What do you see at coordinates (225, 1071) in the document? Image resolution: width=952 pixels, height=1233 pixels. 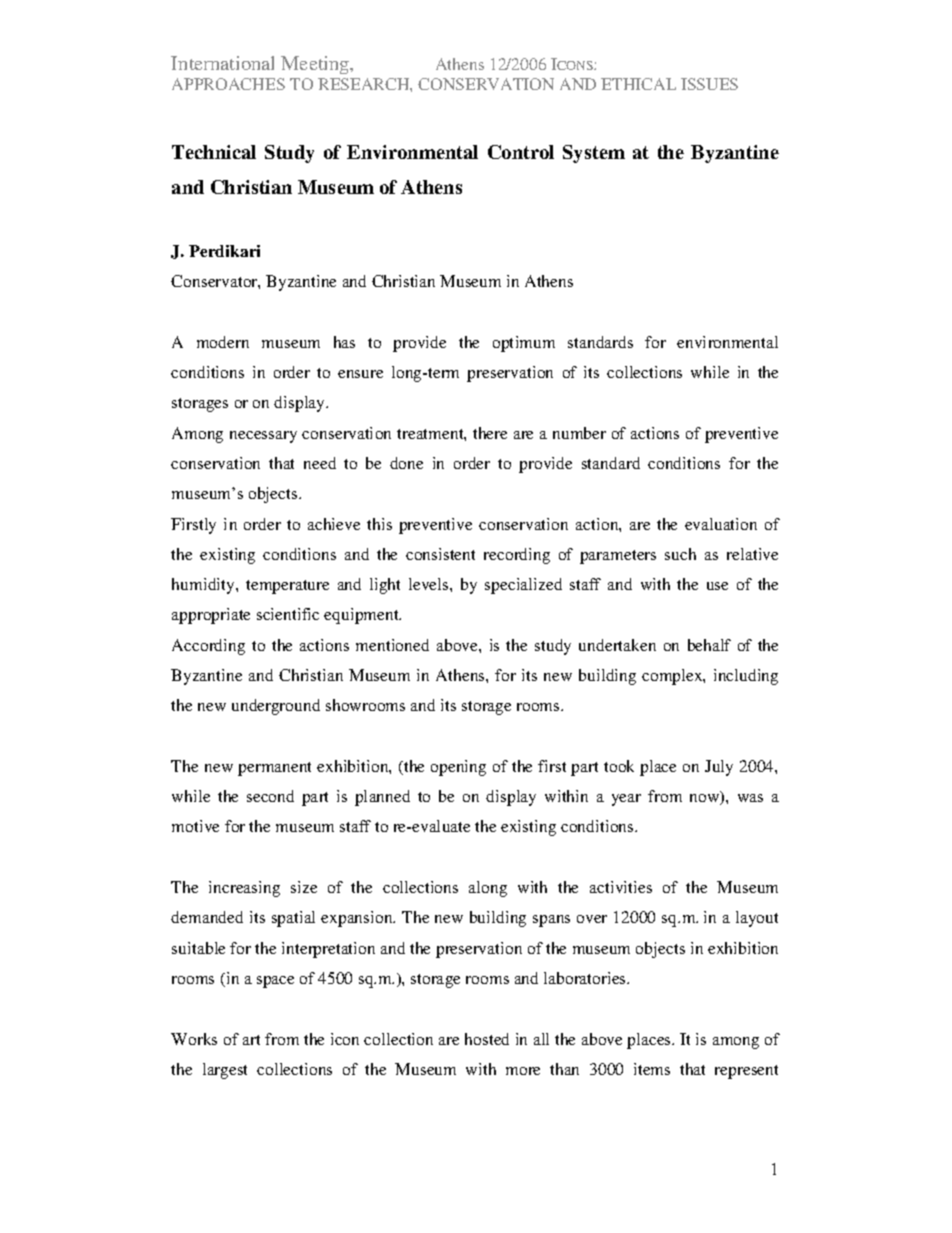 I see `largest` at bounding box center [225, 1071].
